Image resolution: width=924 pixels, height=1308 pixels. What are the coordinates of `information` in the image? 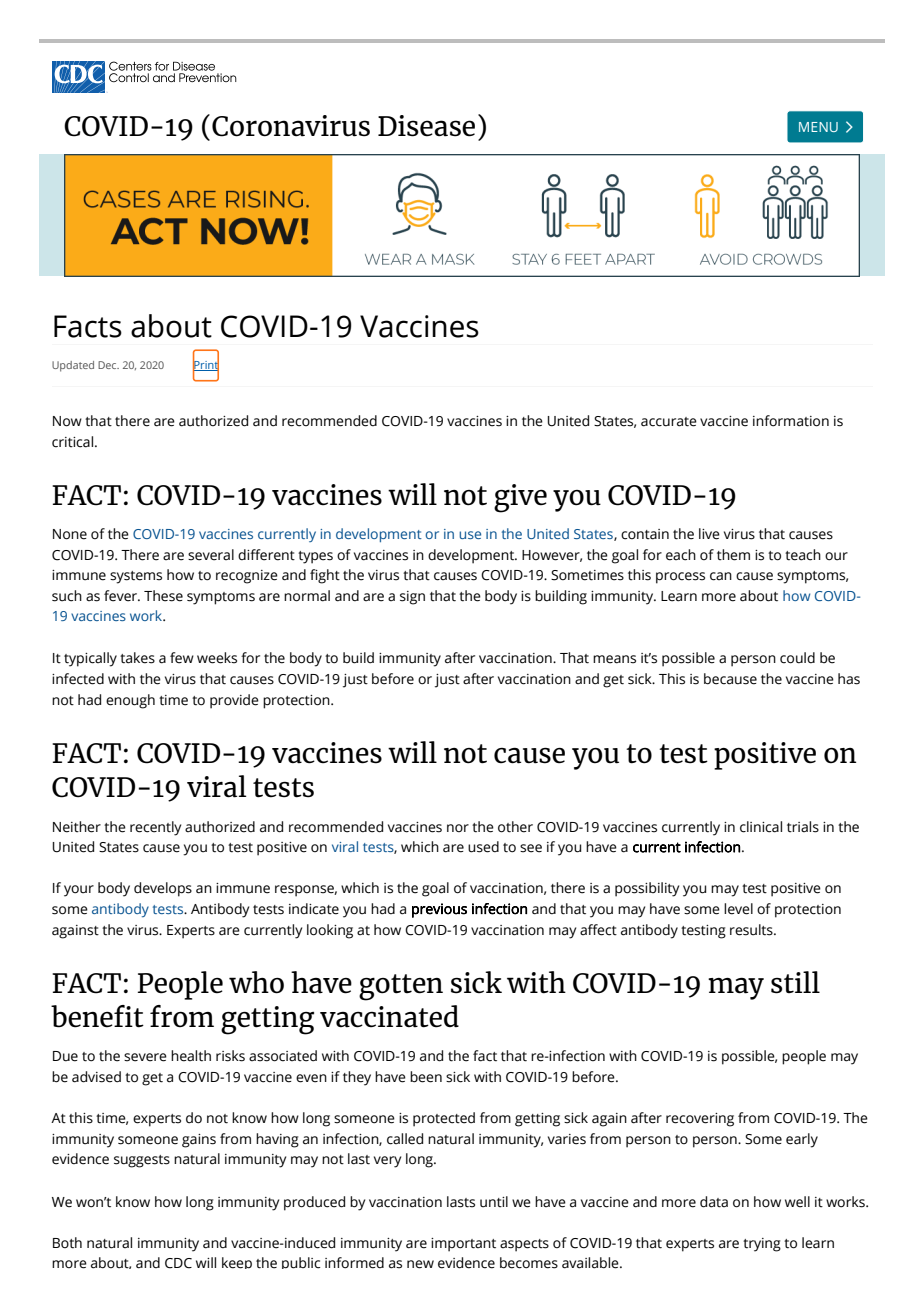 It's located at (791, 421).
